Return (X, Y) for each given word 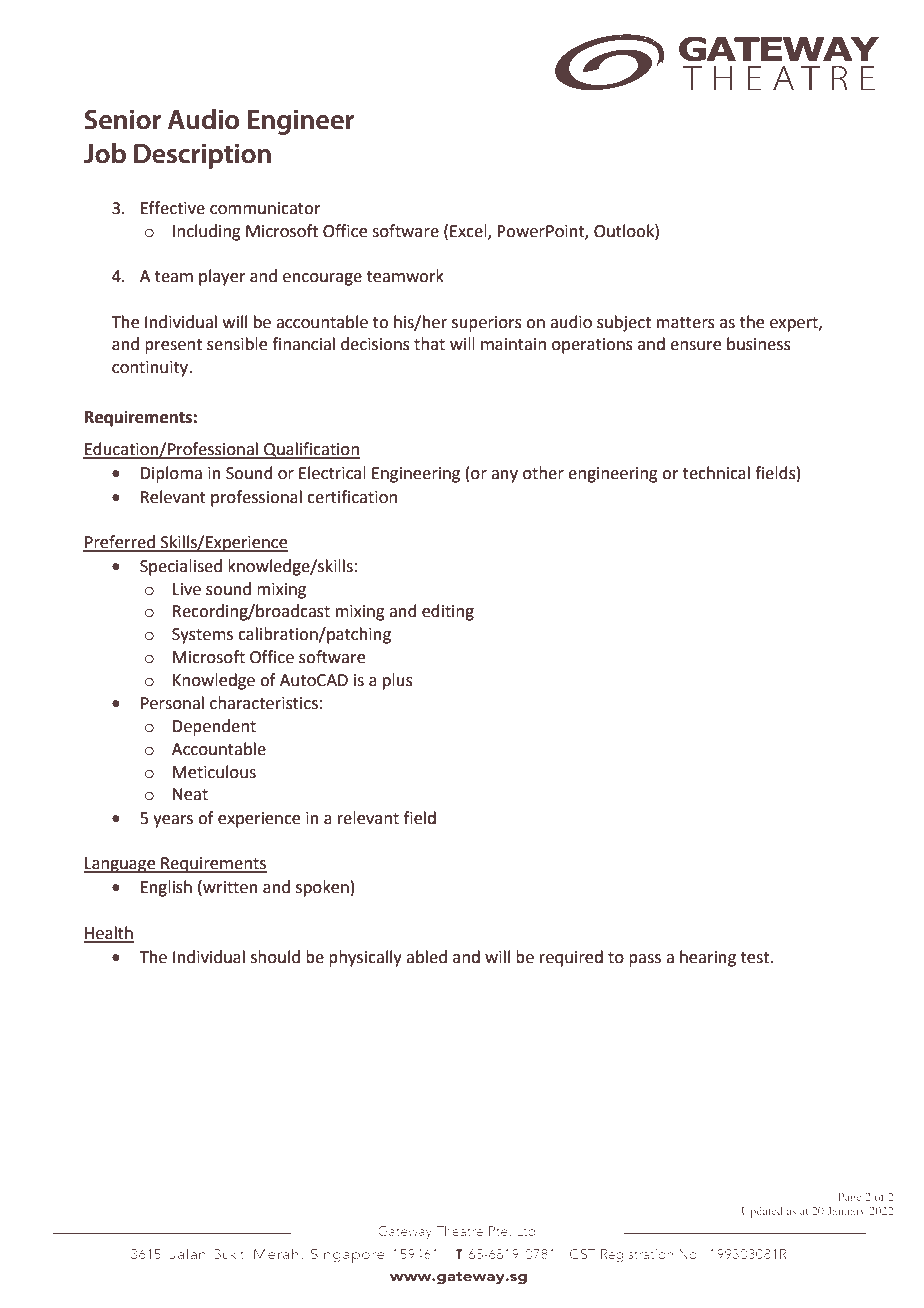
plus (398, 681)
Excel (469, 231)
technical (716, 473)
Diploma (171, 474)
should (275, 957)
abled (426, 957)
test (756, 958)
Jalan (187, 1253)
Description (202, 156)
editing (448, 612)
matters (686, 323)
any (504, 476)
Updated (762, 1212)
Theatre (459, 1230)
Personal (172, 703)
